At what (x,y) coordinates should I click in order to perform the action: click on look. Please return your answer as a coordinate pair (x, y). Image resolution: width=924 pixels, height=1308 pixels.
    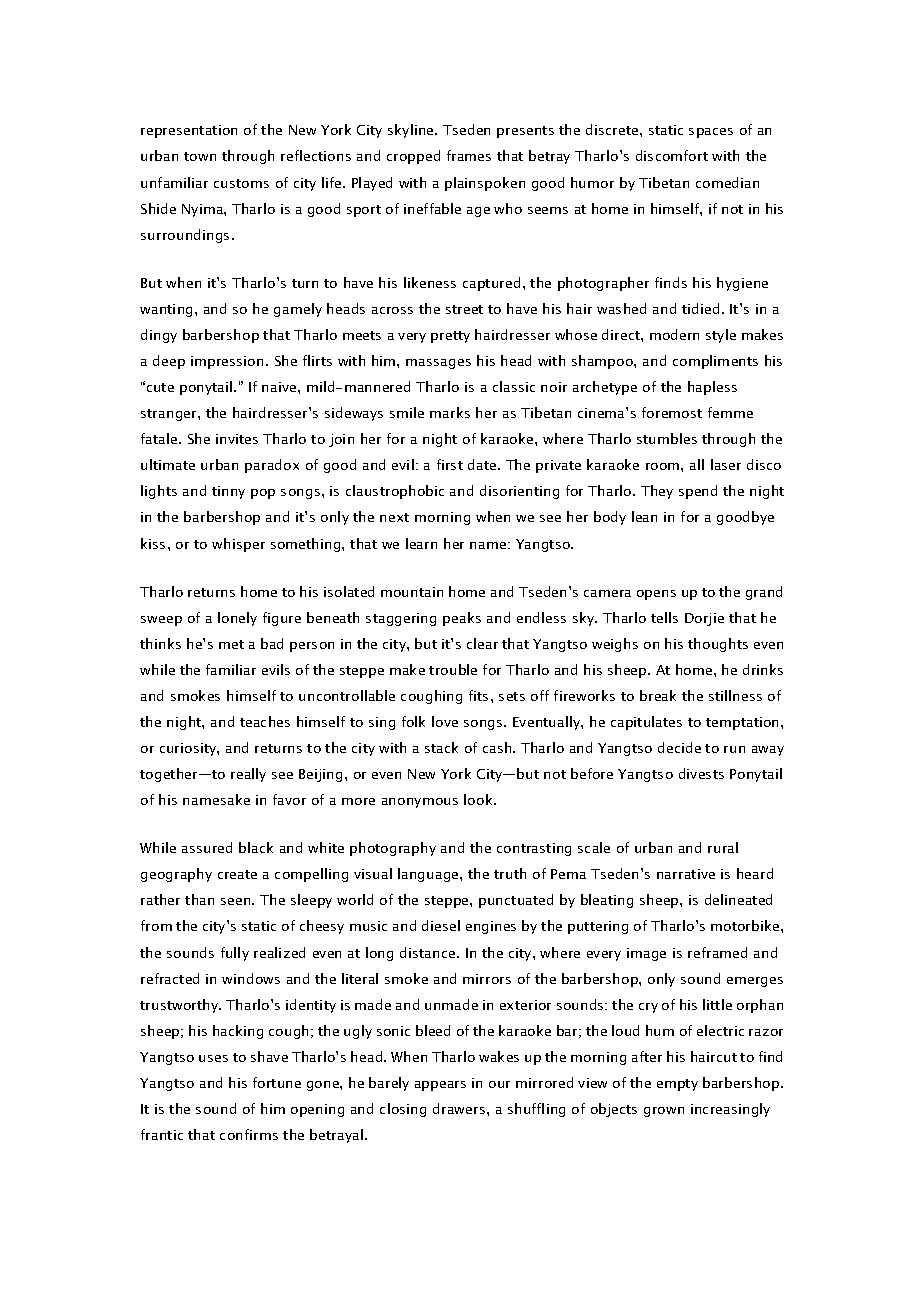
    Looking at the image, I should click on (479, 799).
